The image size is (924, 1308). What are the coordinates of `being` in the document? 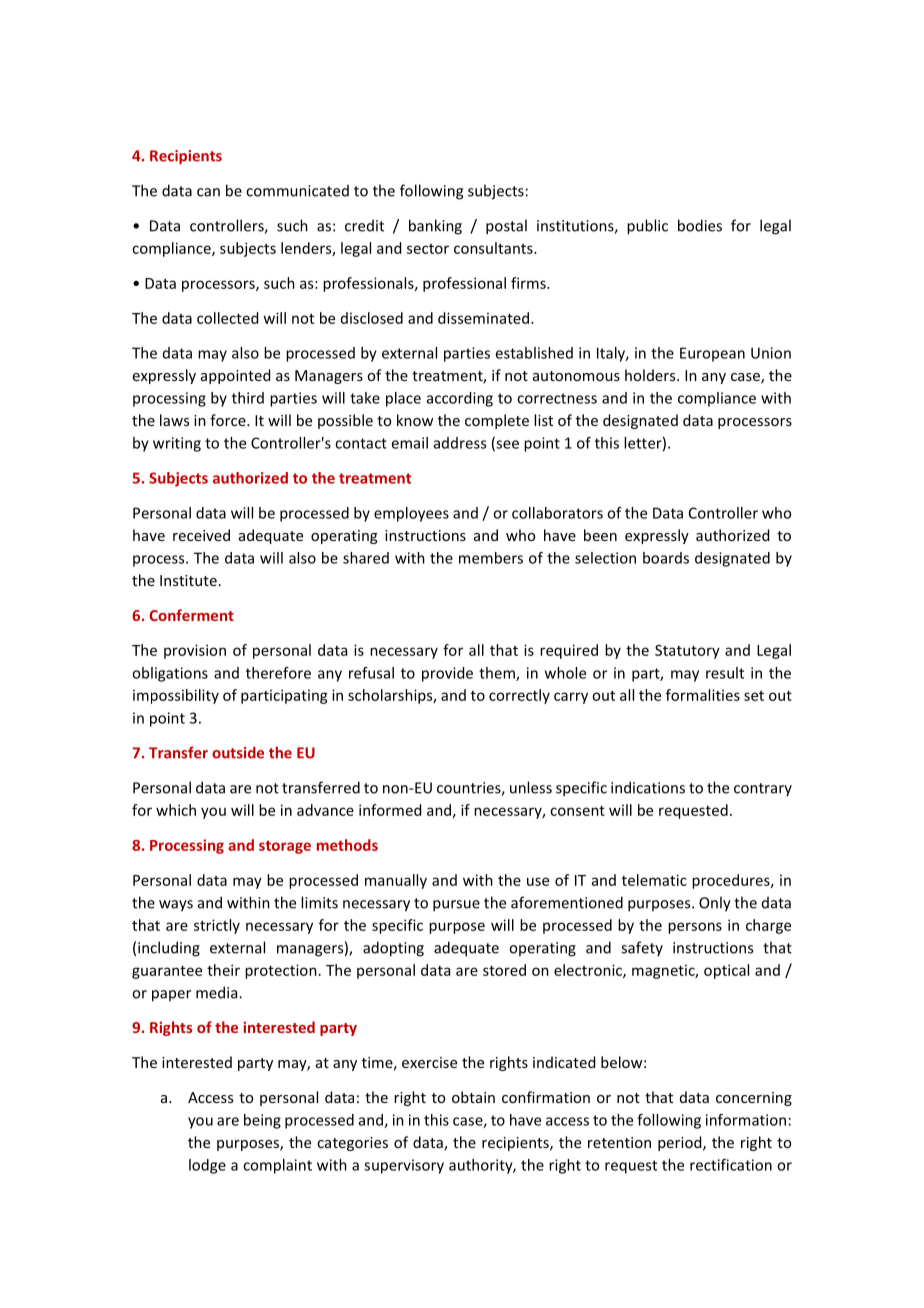 It's located at (262, 1121).
